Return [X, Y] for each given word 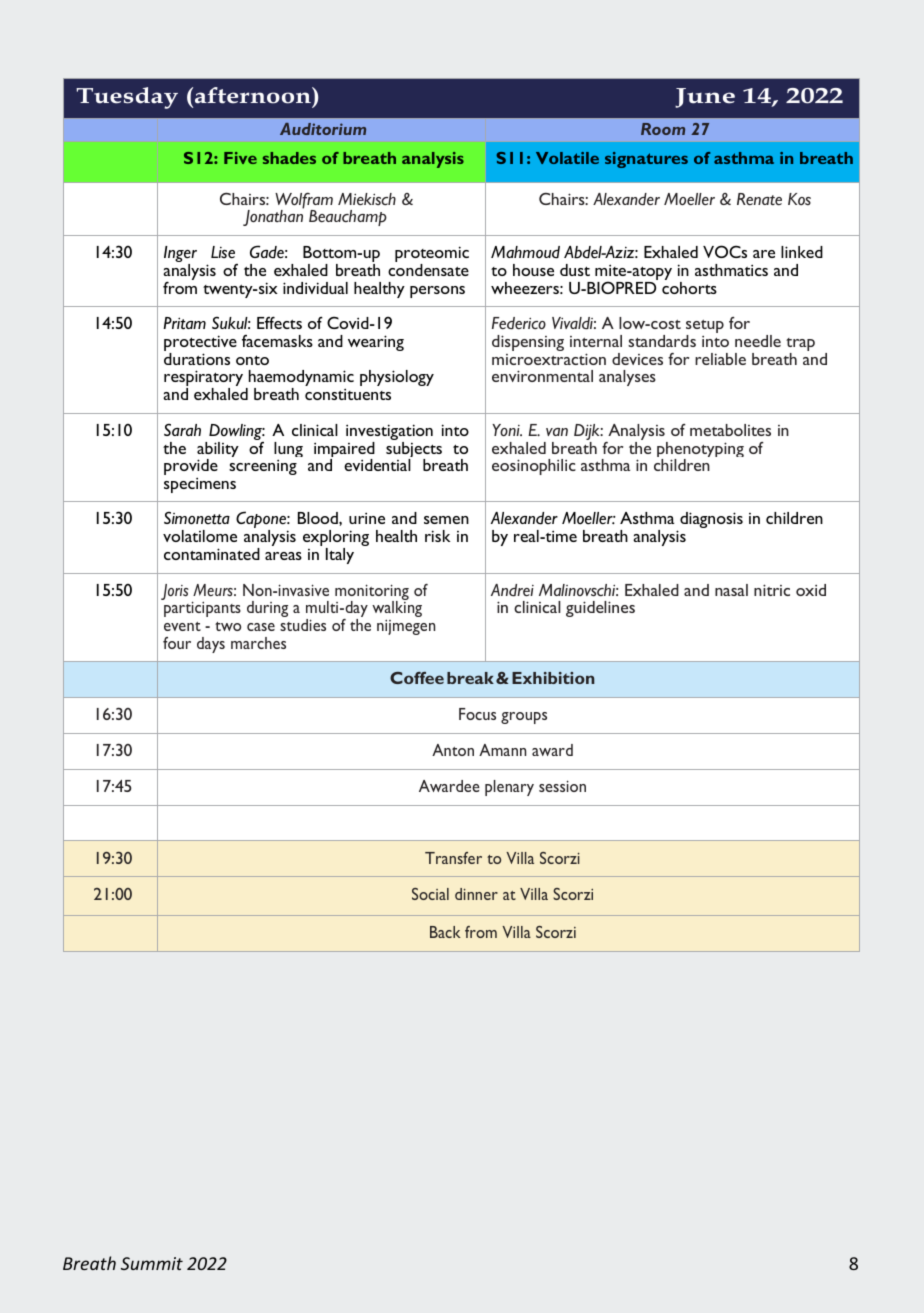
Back [445, 932]
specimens [200, 485]
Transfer [453, 858]
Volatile [567, 158]
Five [240, 158]
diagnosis [711, 520]
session [562, 786]
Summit [152, 1263]
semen [446, 520]
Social [430, 894]
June [705, 98]
